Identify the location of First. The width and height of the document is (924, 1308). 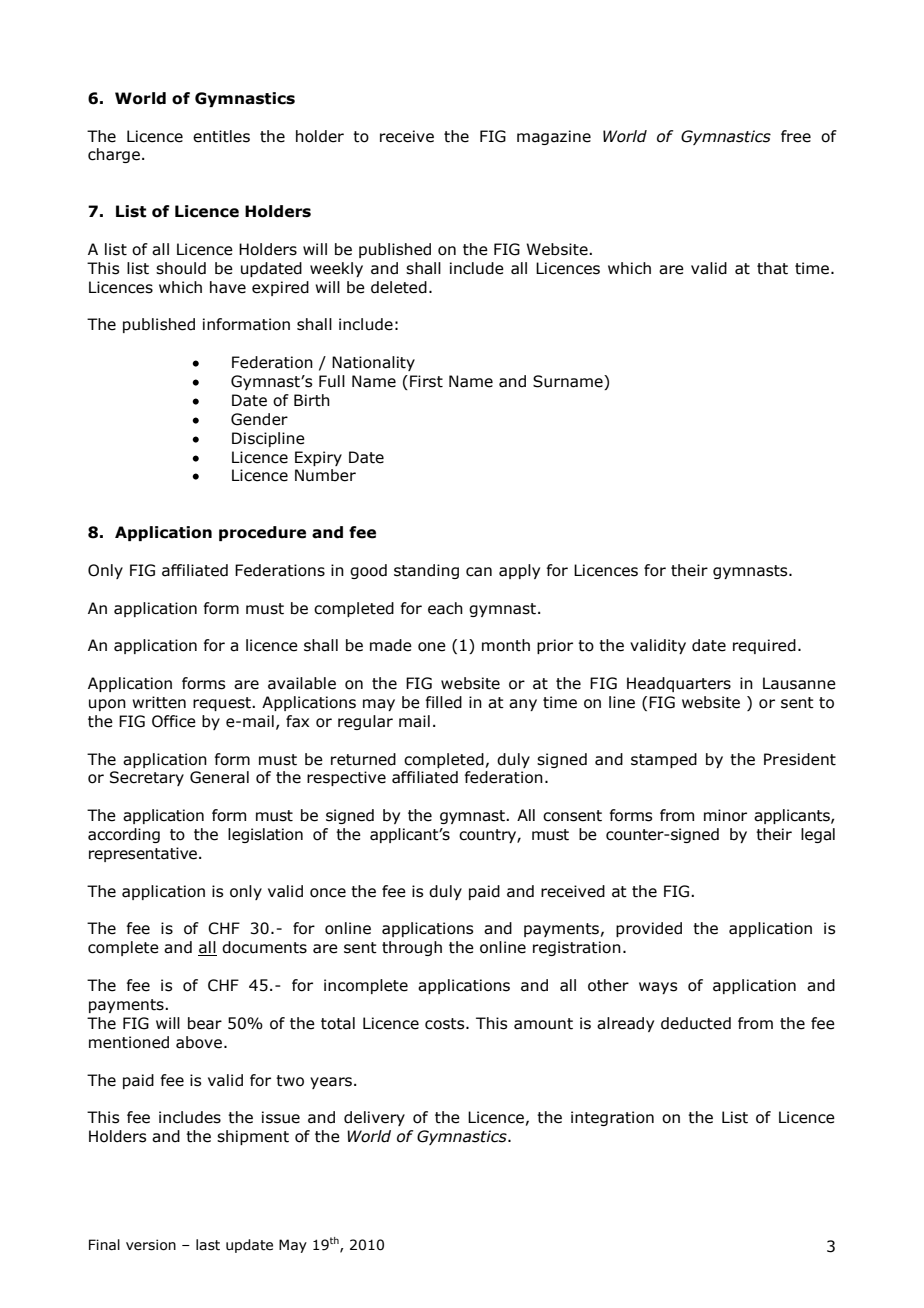
(426, 381).
